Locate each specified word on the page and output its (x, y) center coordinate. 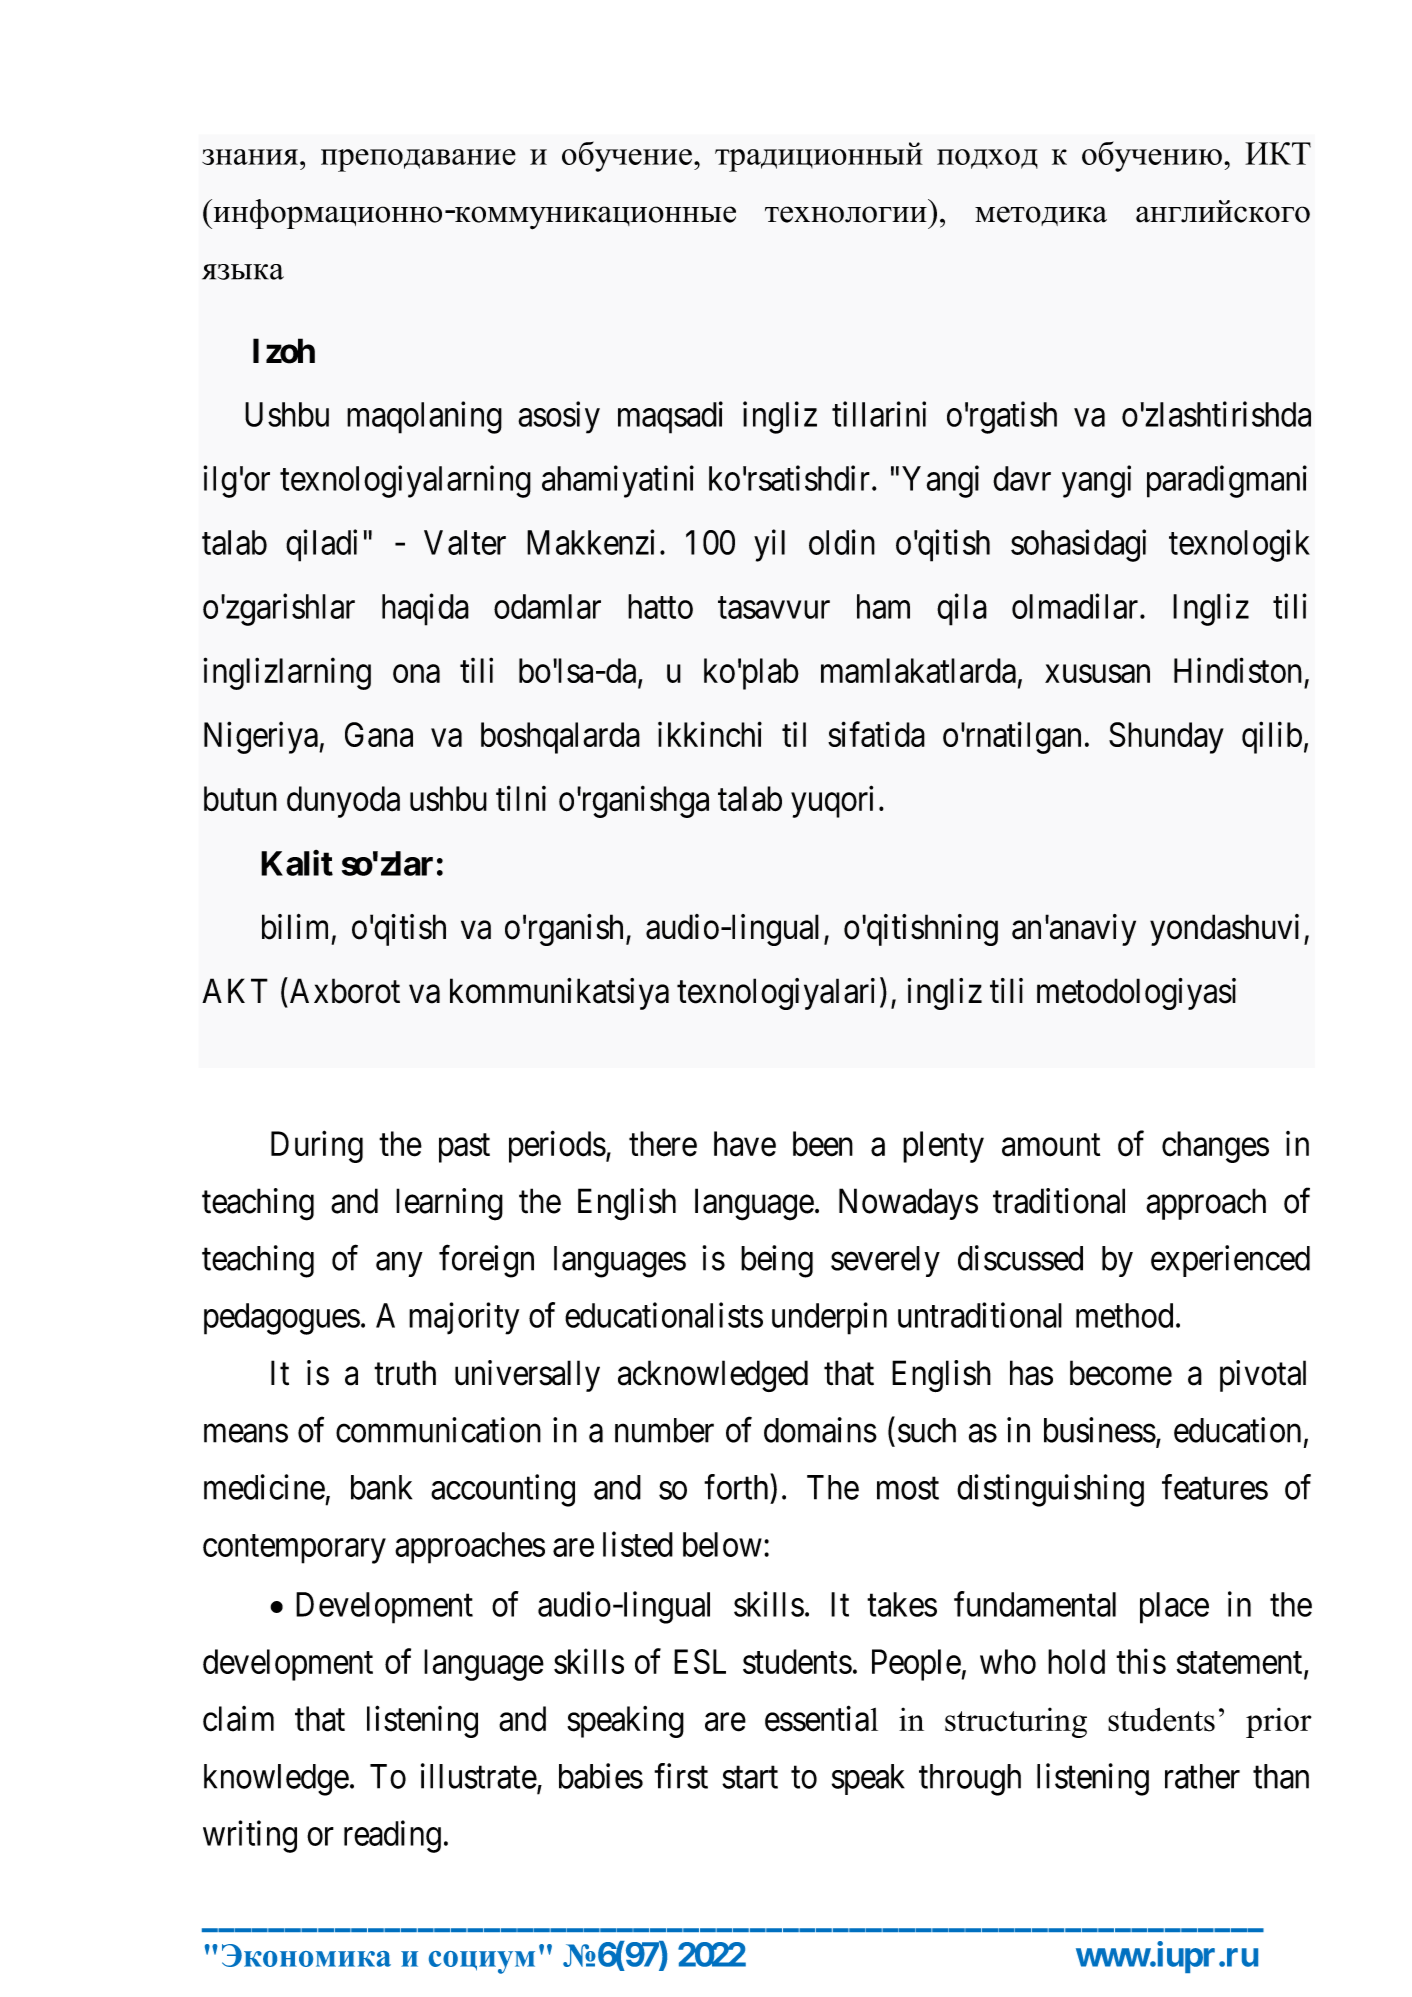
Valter (465, 542)
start (750, 1778)
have (745, 1144)
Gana (379, 734)
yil (769, 545)
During (317, 1147)
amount (1051, 1145)
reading (392, 1836)
